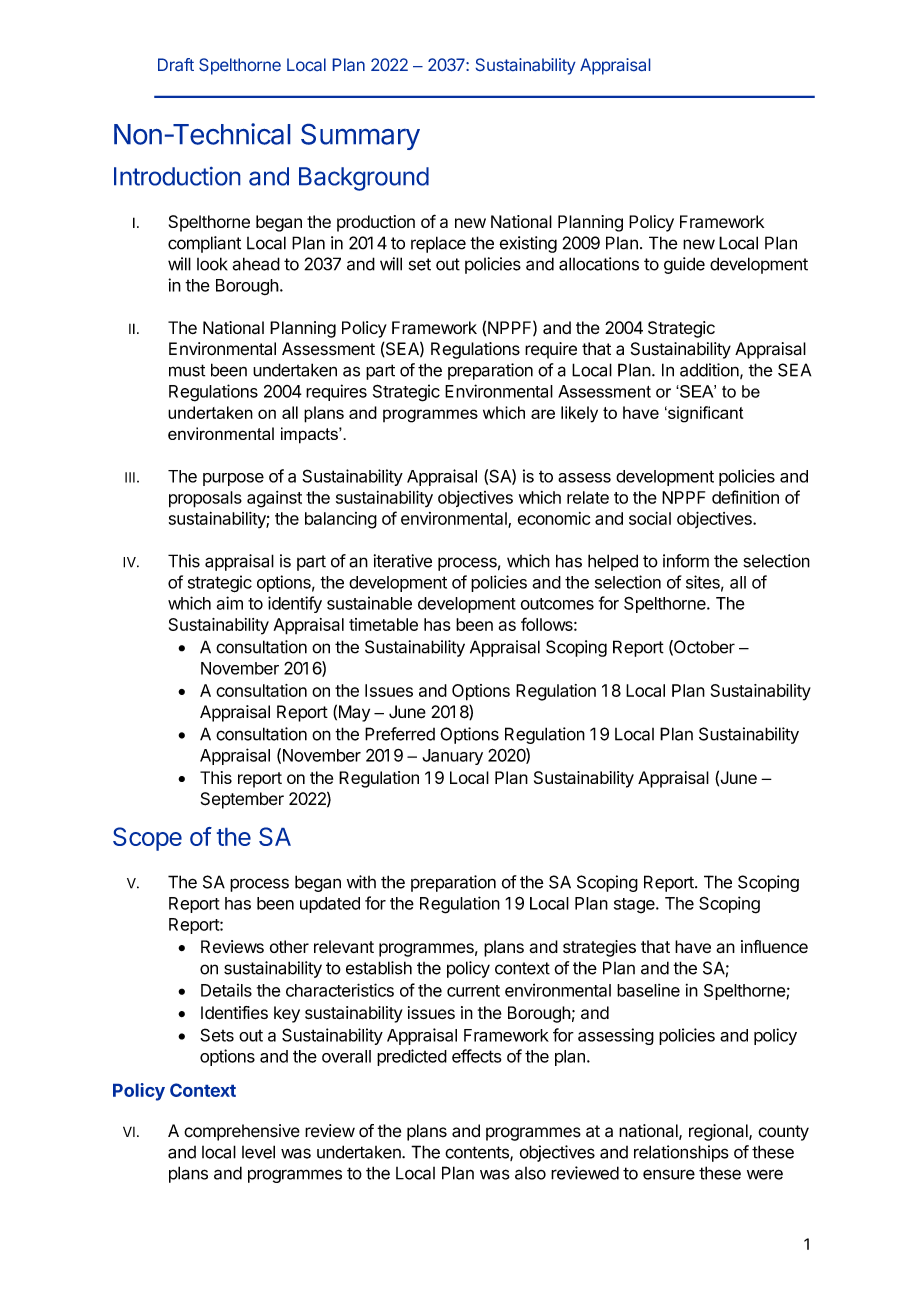 This page has width=924, height=1308. What do you see at coordinates (704, 414) in the page?
I see `significant` at bounding box center [704, 414].
